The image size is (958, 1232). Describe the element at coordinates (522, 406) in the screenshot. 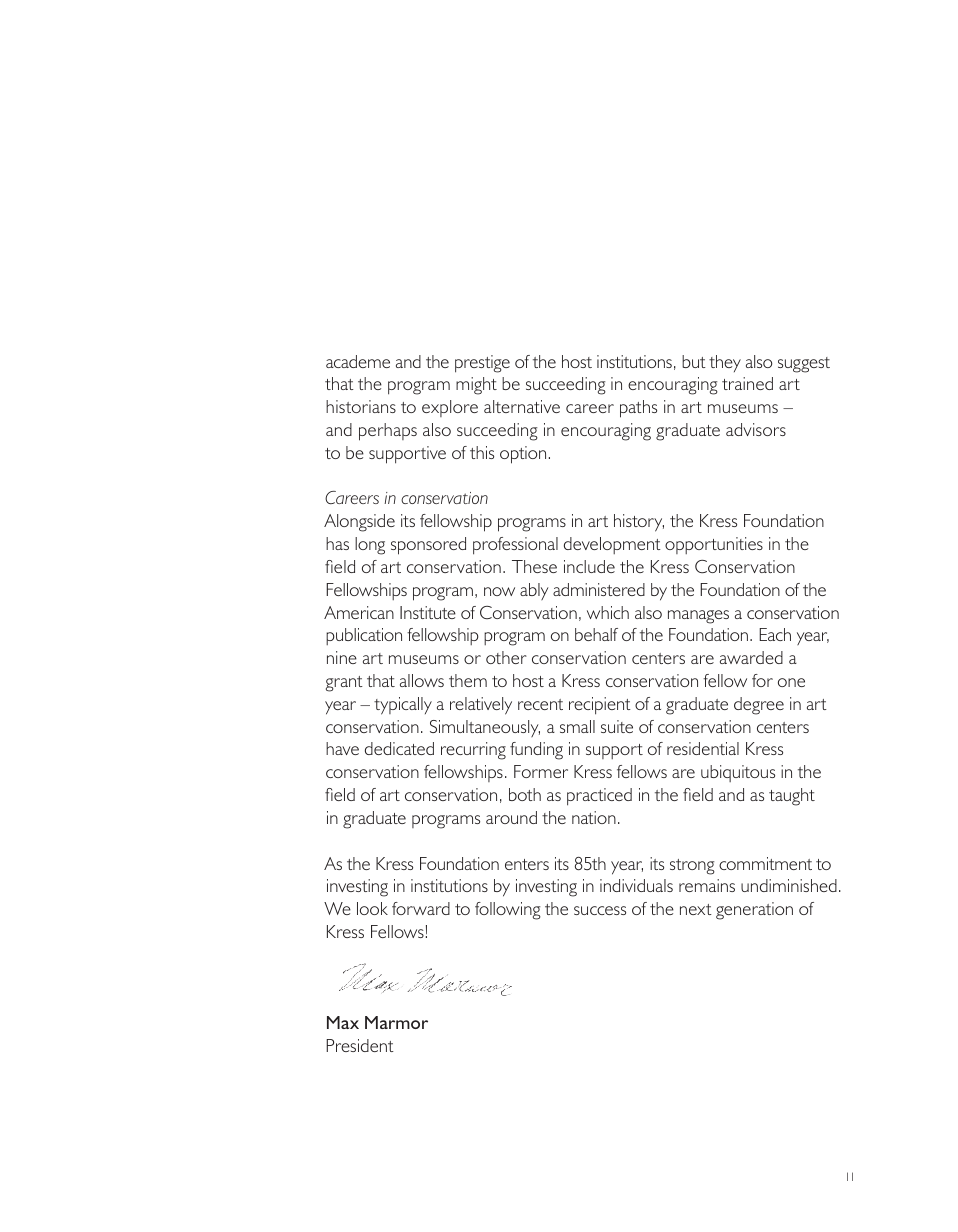

I see `alternative` at that location.
